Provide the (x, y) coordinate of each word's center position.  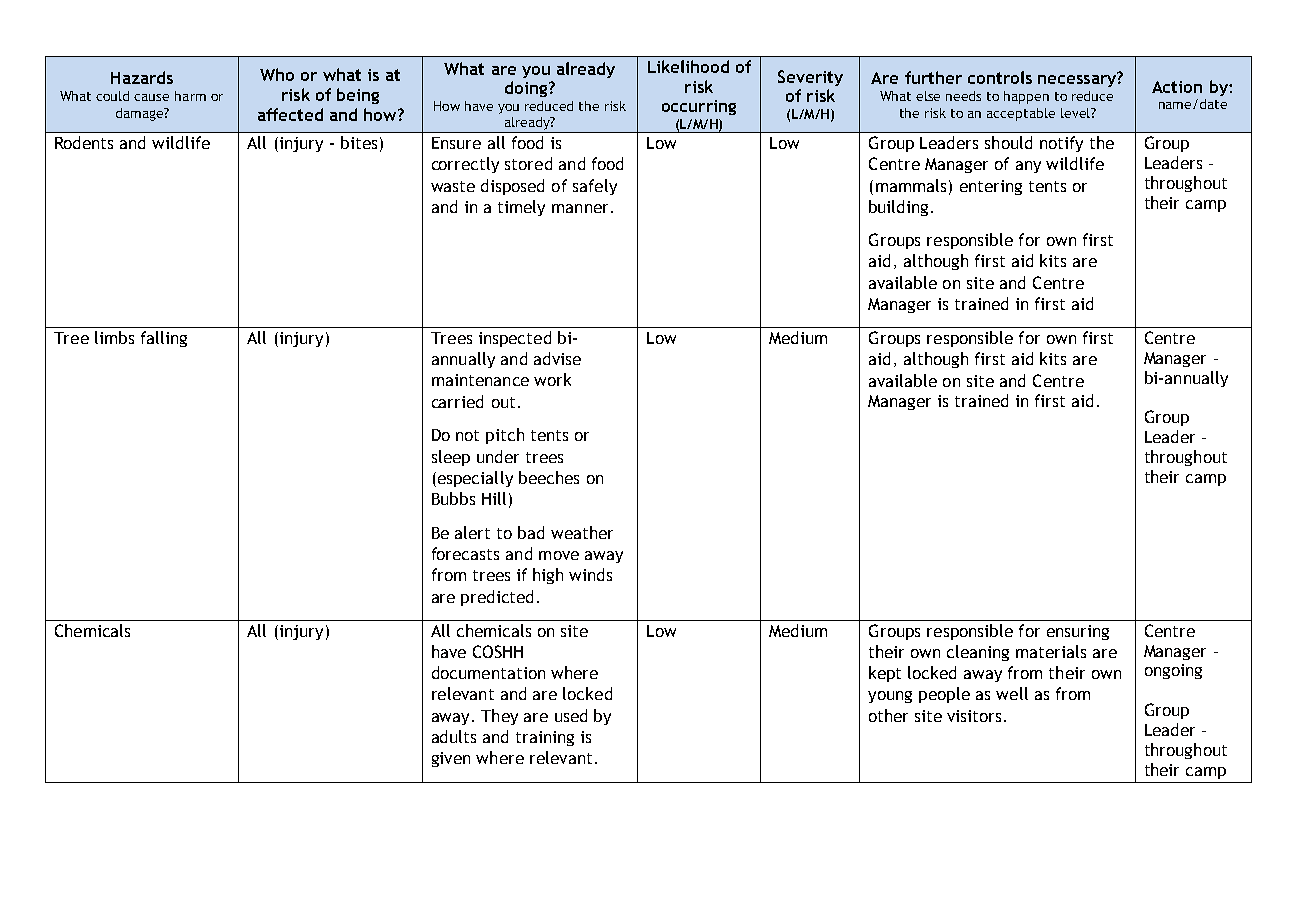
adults (454, 736)
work (552, 379)
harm (190, 96)
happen (1026, 97)
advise (557, 358)
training (545, 738)
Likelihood (688, 66)
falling (164, 339)
